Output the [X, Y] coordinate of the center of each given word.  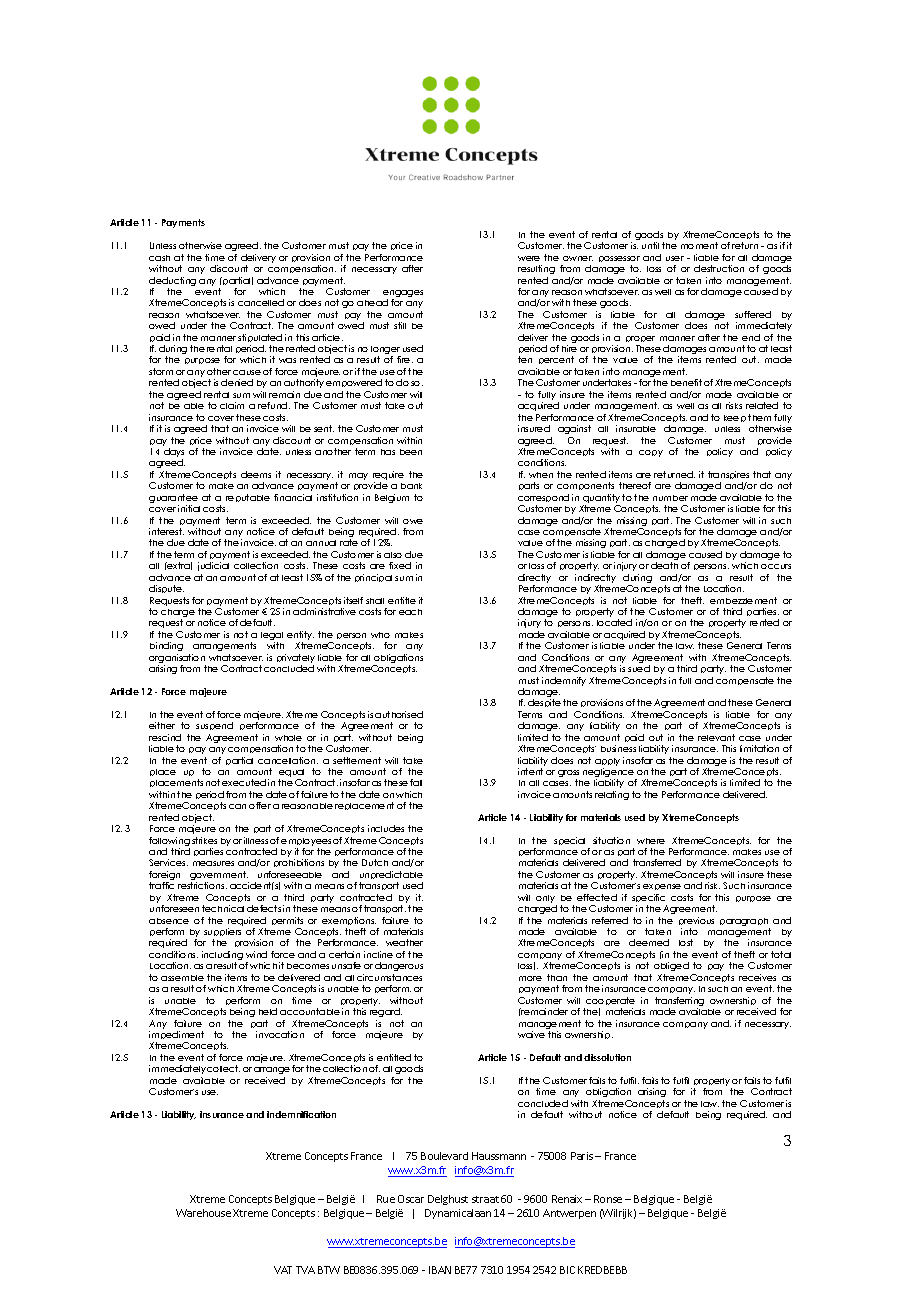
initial [189, 508]
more [530, 978]
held [268, 1011]
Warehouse [203, 1213]
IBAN [440, 1270]
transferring [679, 1003]
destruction [719, 268]
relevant [716, 737]
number [670, 498]
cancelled [261, 302]
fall [416, 782]
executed [244, 782]
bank [411, 486]
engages [403, 295]
